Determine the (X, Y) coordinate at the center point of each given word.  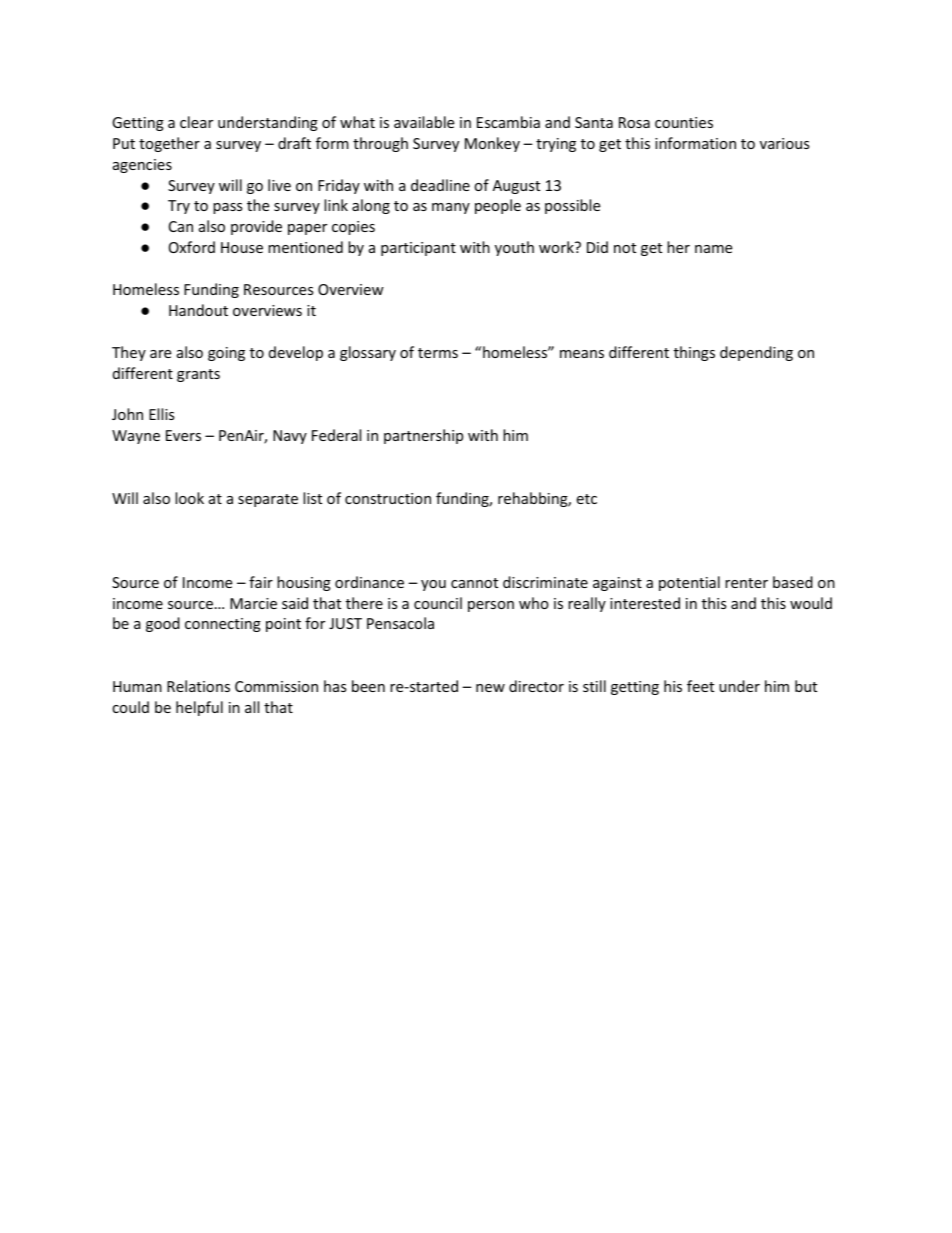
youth (514, 248)
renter (746, 583)
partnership (423, 436)
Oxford (192, 247)
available (424, 122)
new (490, 688)
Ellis (161, 414)
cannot (474, 583)
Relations (198, 686)
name (713, 249)
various (784, 143)
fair (261, 582)
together (169, 144)
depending (756, 353)
